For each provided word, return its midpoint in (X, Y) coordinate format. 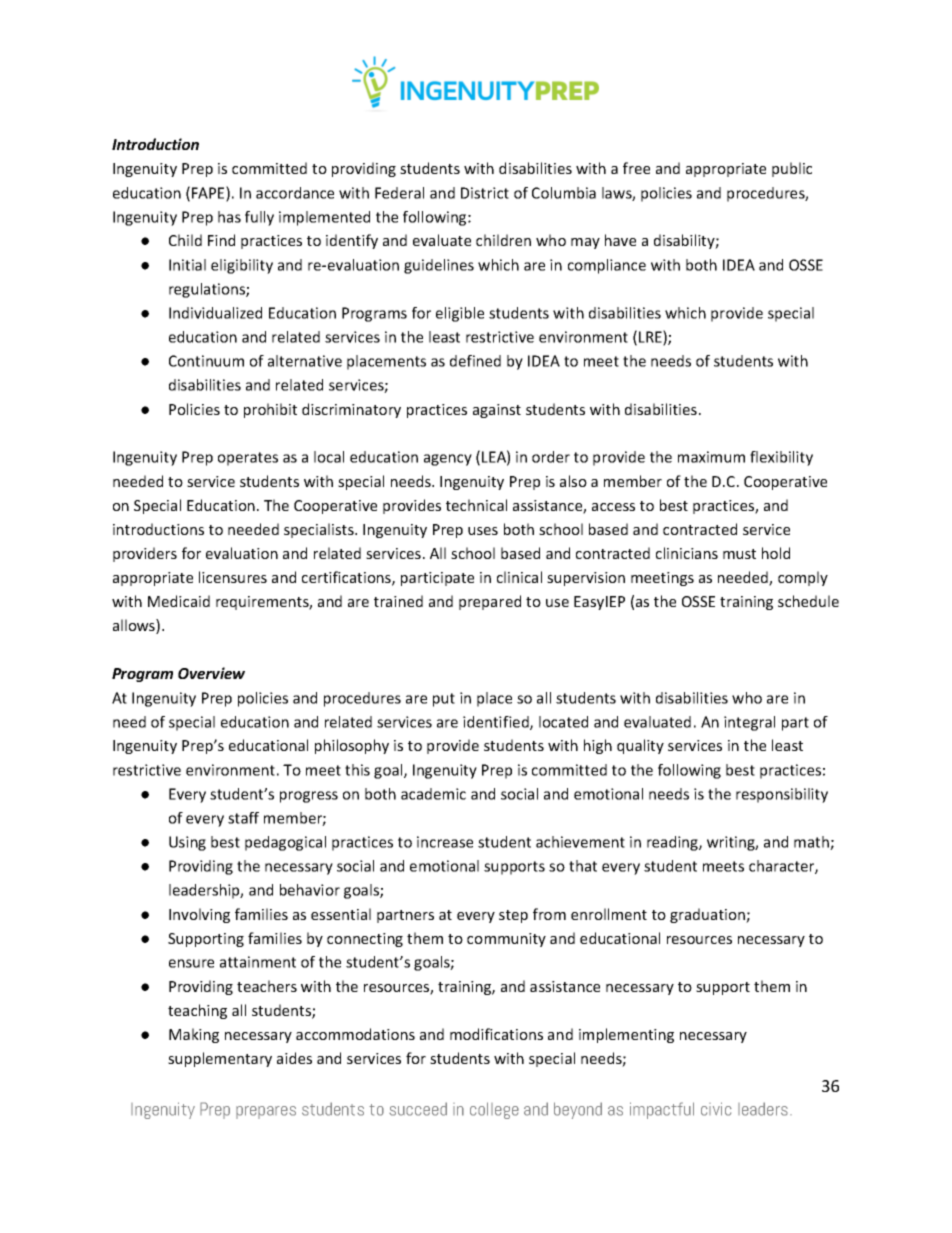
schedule (808, 601)
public (792, 169)
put (444, 700)
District (485, 193)
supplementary (220, 1059)
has (229, 217)
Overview (211, 673)
